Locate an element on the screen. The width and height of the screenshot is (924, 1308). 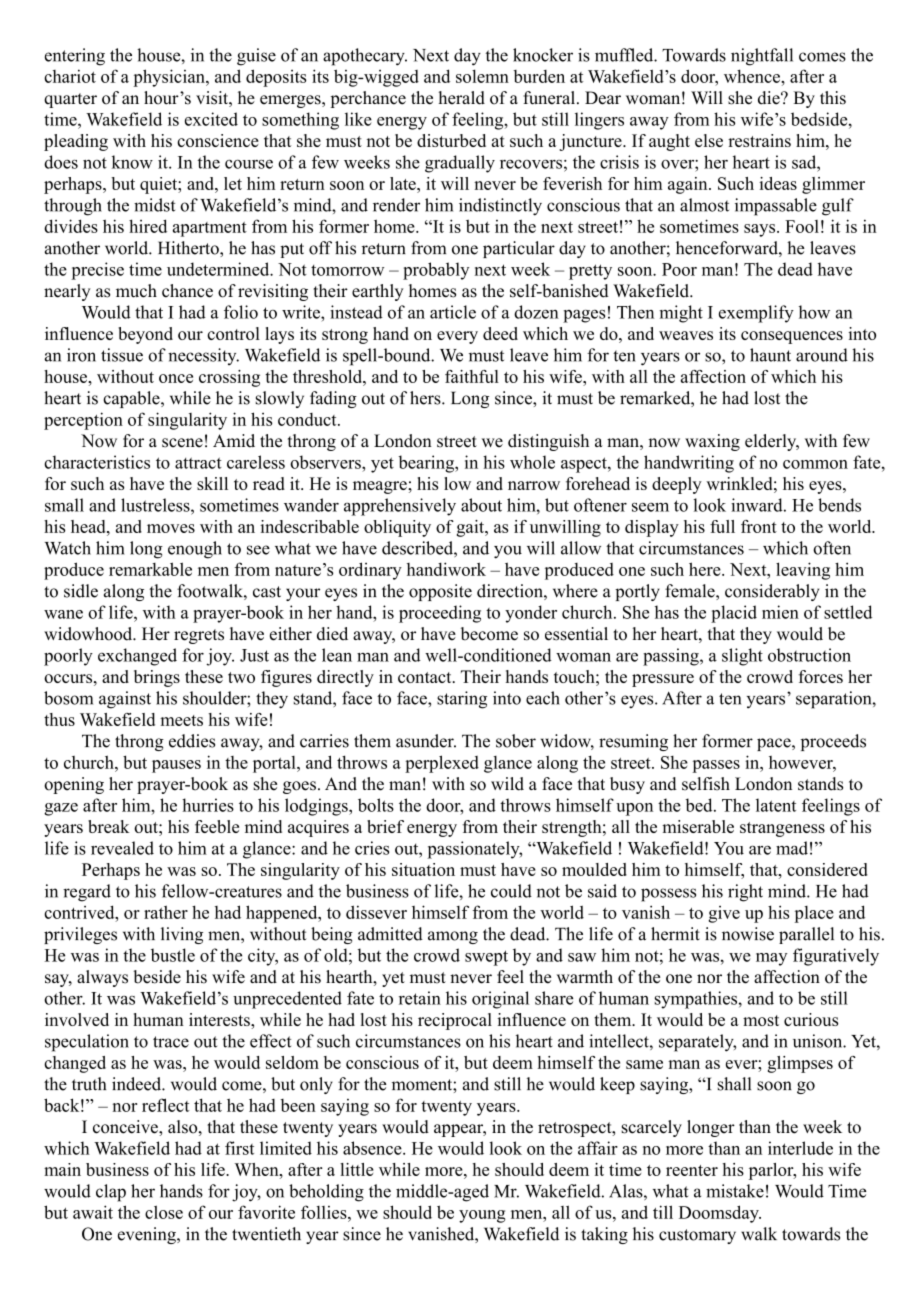
nightfall is located at coordinates (762, 57).
